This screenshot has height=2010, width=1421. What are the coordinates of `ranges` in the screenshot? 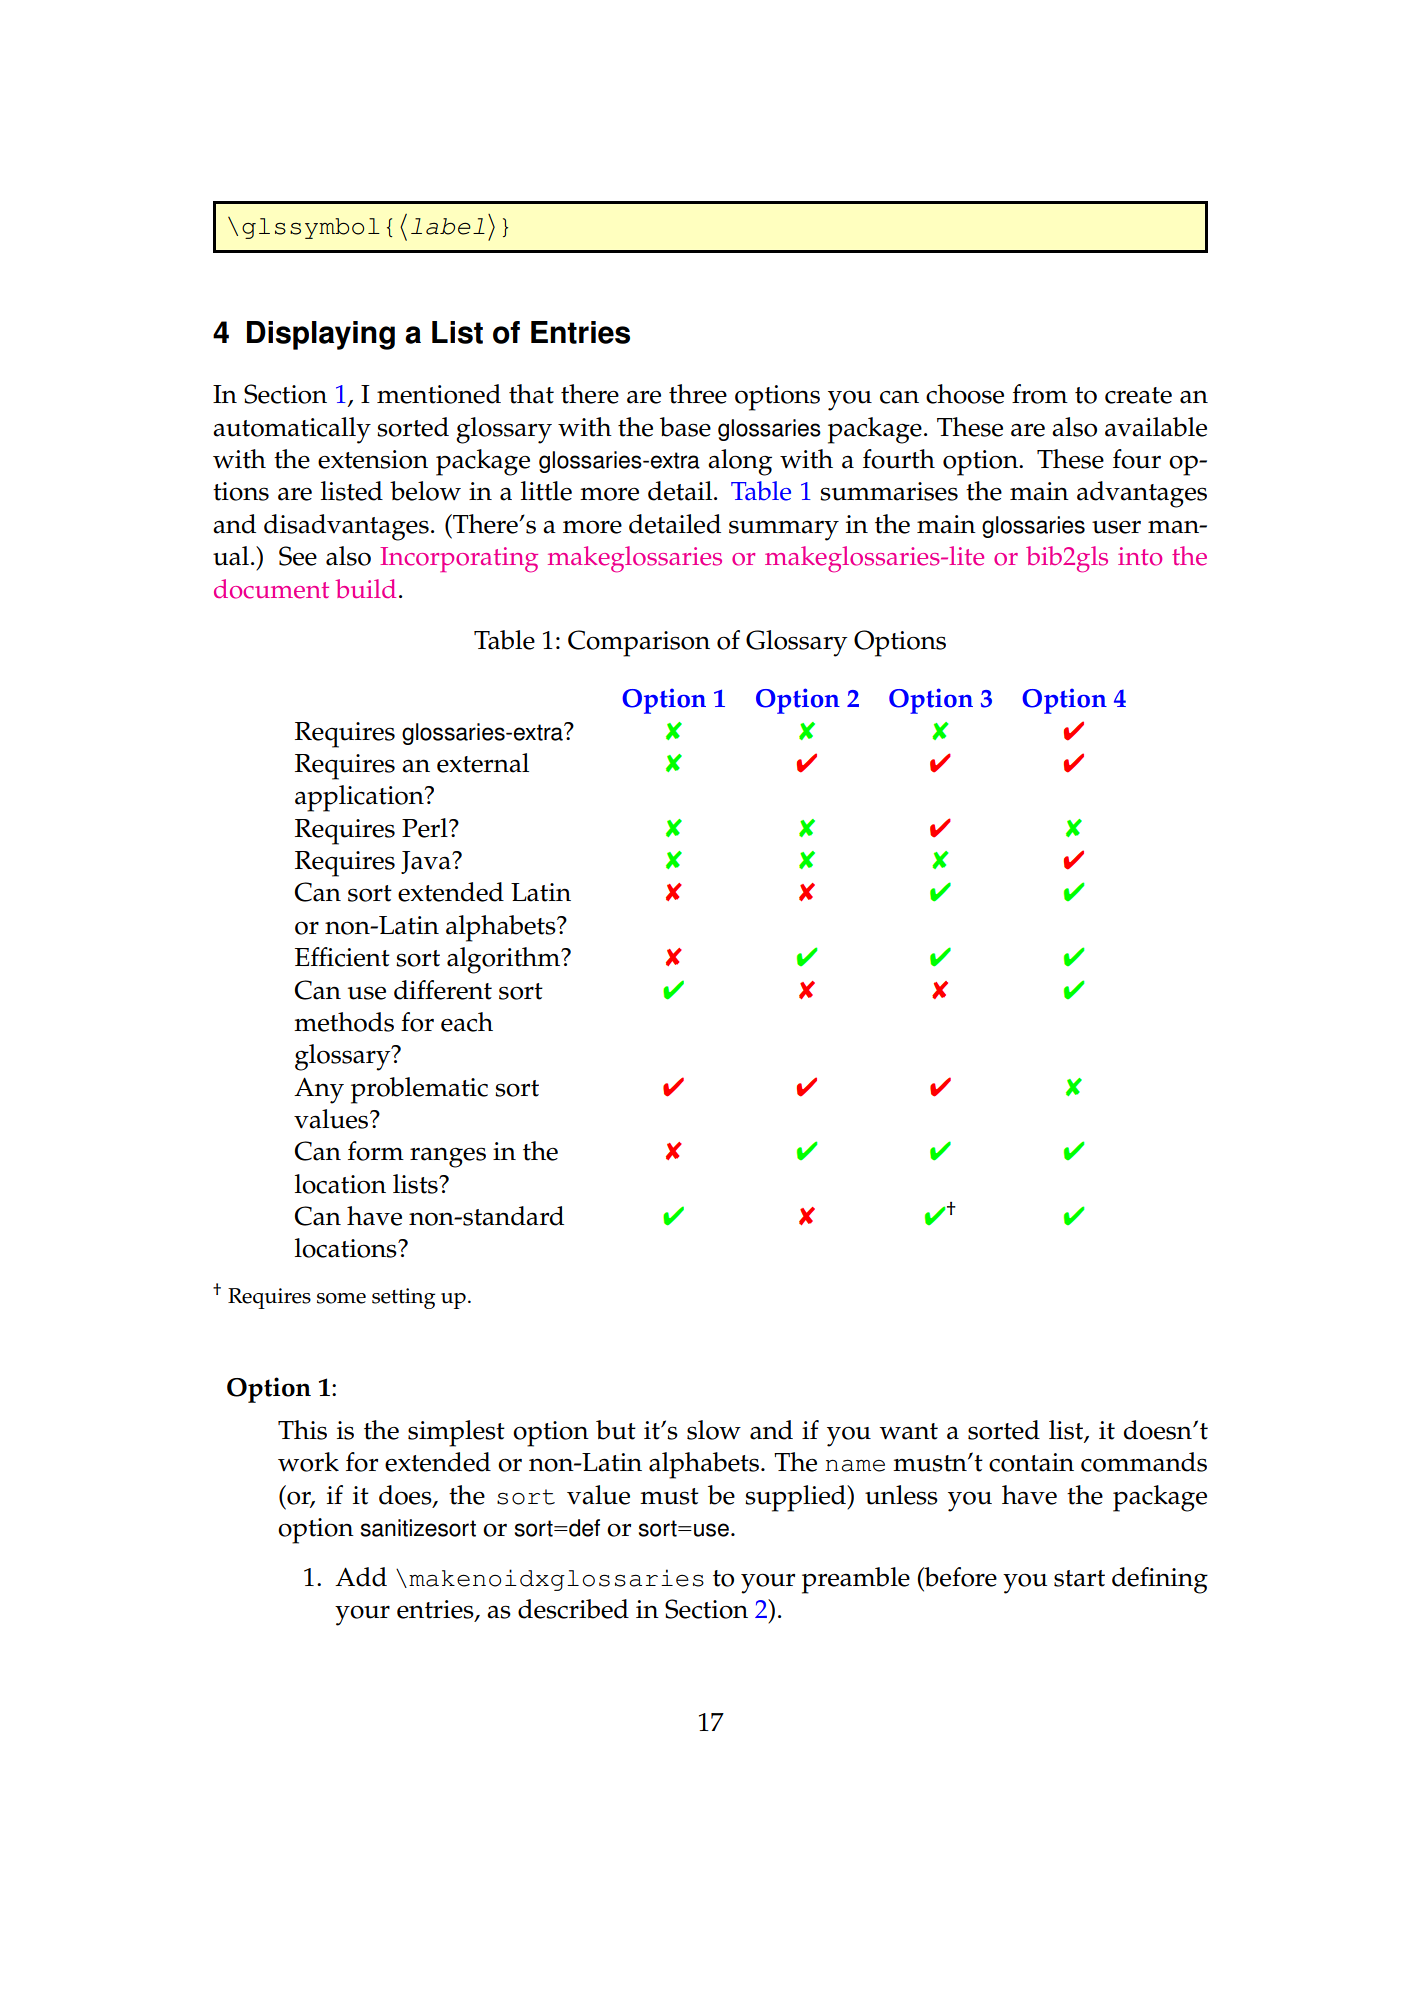 It's located at (448, 1157).
